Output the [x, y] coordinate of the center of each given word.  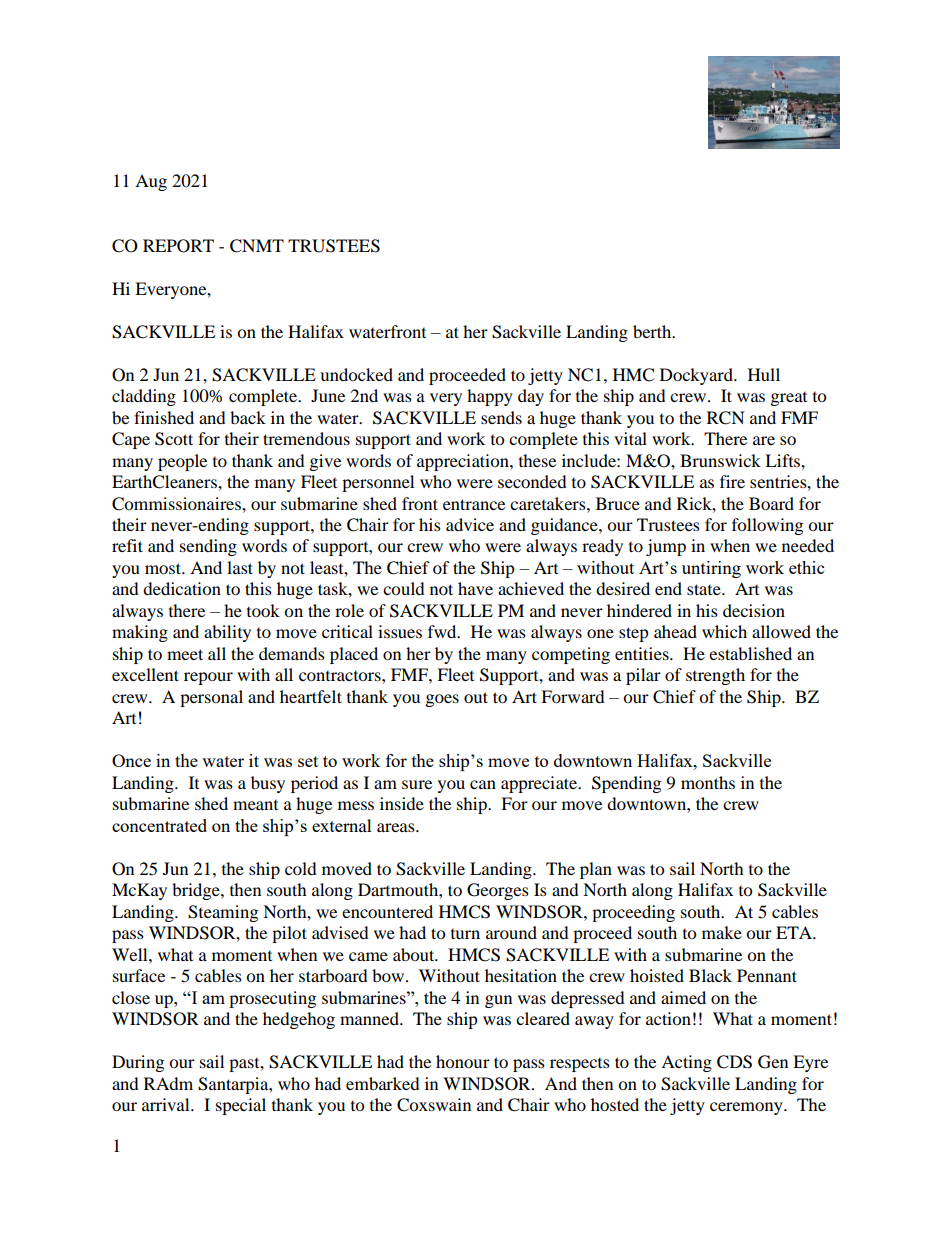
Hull [764, 374]
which [724, 631]
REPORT [178, 246]
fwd [443, 631]
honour [463, 1061]
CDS [734, 1062]
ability [227, 633]
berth [653, 331]
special [241, 1106]
